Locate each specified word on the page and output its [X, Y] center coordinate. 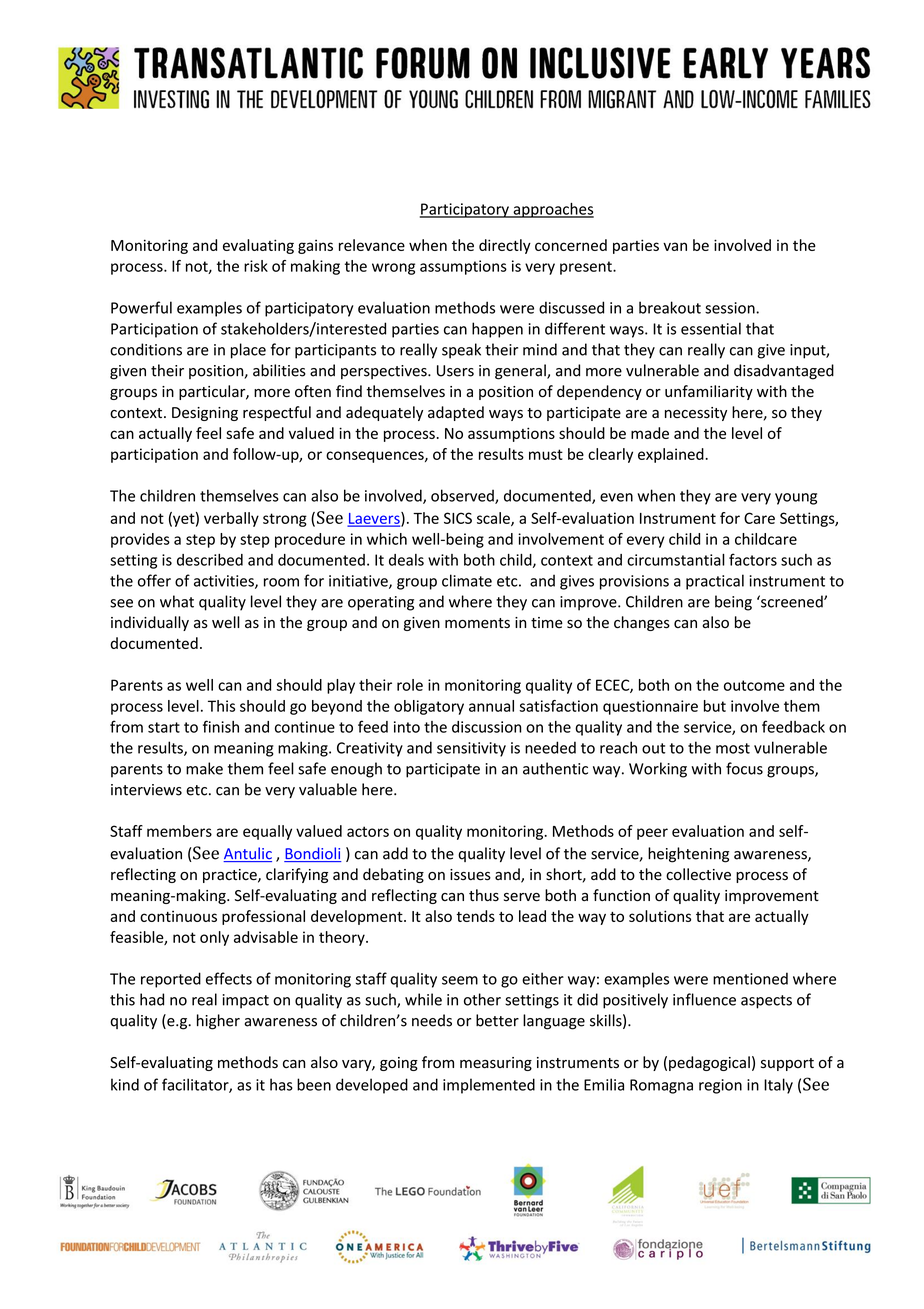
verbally [231, 519]
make [204, 768]
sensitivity [471, 749]
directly [505, 246]
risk [256, 266]
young [796, 499]
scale [494, 519]
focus [744, 768]
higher [218, 1022]
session [731, 308]
